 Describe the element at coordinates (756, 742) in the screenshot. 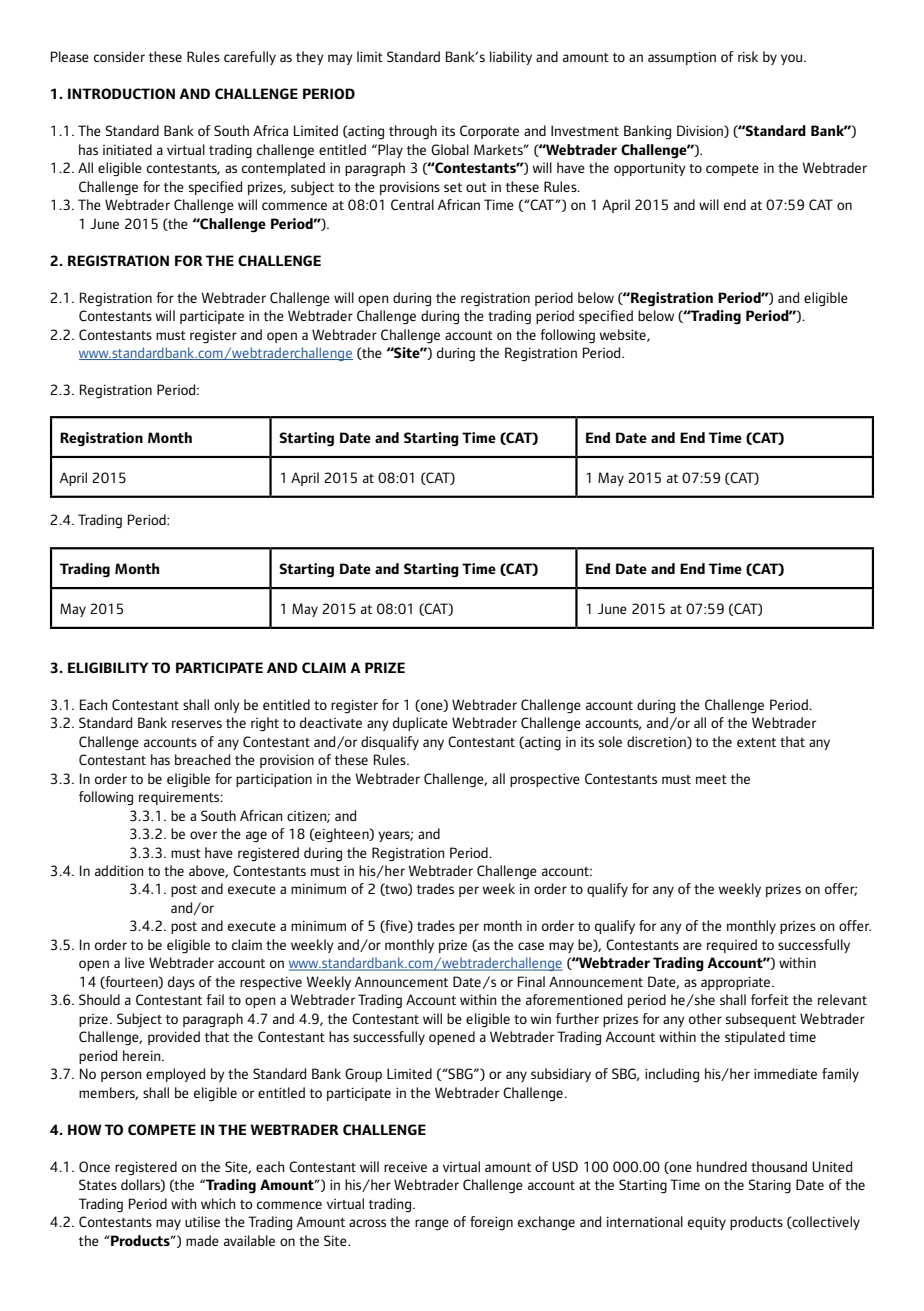

I see `extent` at that location.
